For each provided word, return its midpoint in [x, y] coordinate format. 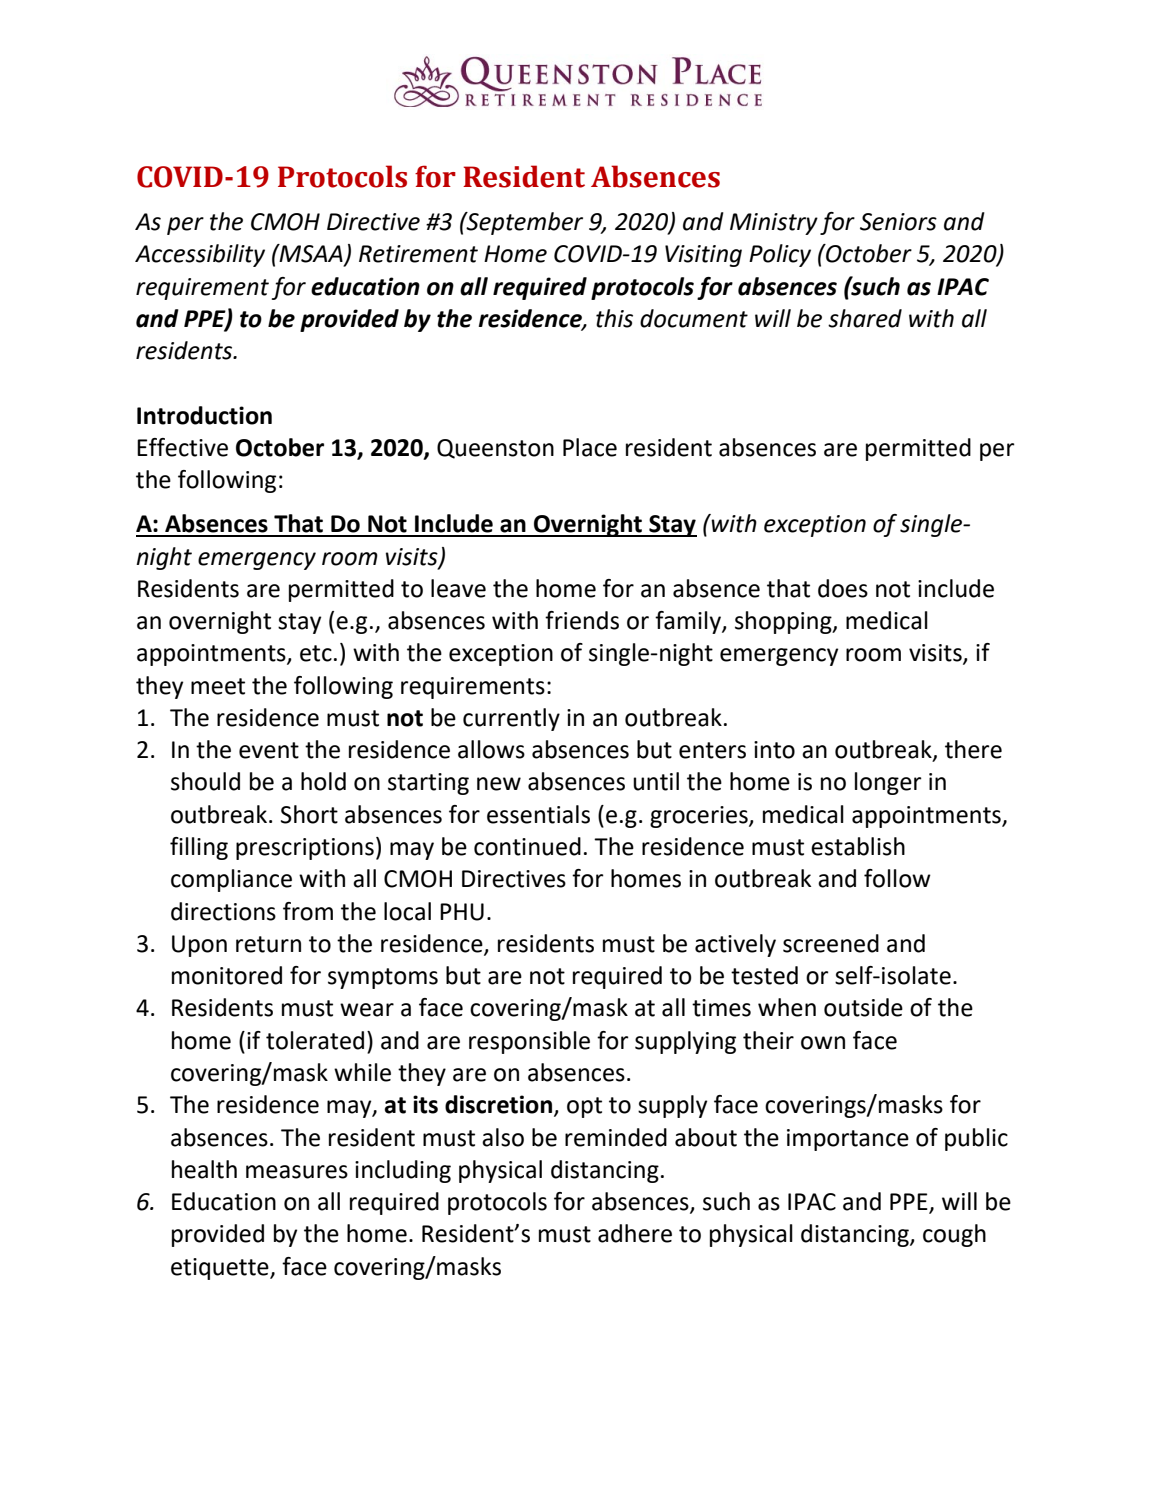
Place [590, 447]
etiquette [221, 1269]
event [269, 750]
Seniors [898, 222]
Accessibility [200, 255]
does [843, 588]
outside [863, 1007]
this [614, 318]
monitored [227, 975]
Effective [182, 447]
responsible [529, 1042]
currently [511, 719]
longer [888, 783]
